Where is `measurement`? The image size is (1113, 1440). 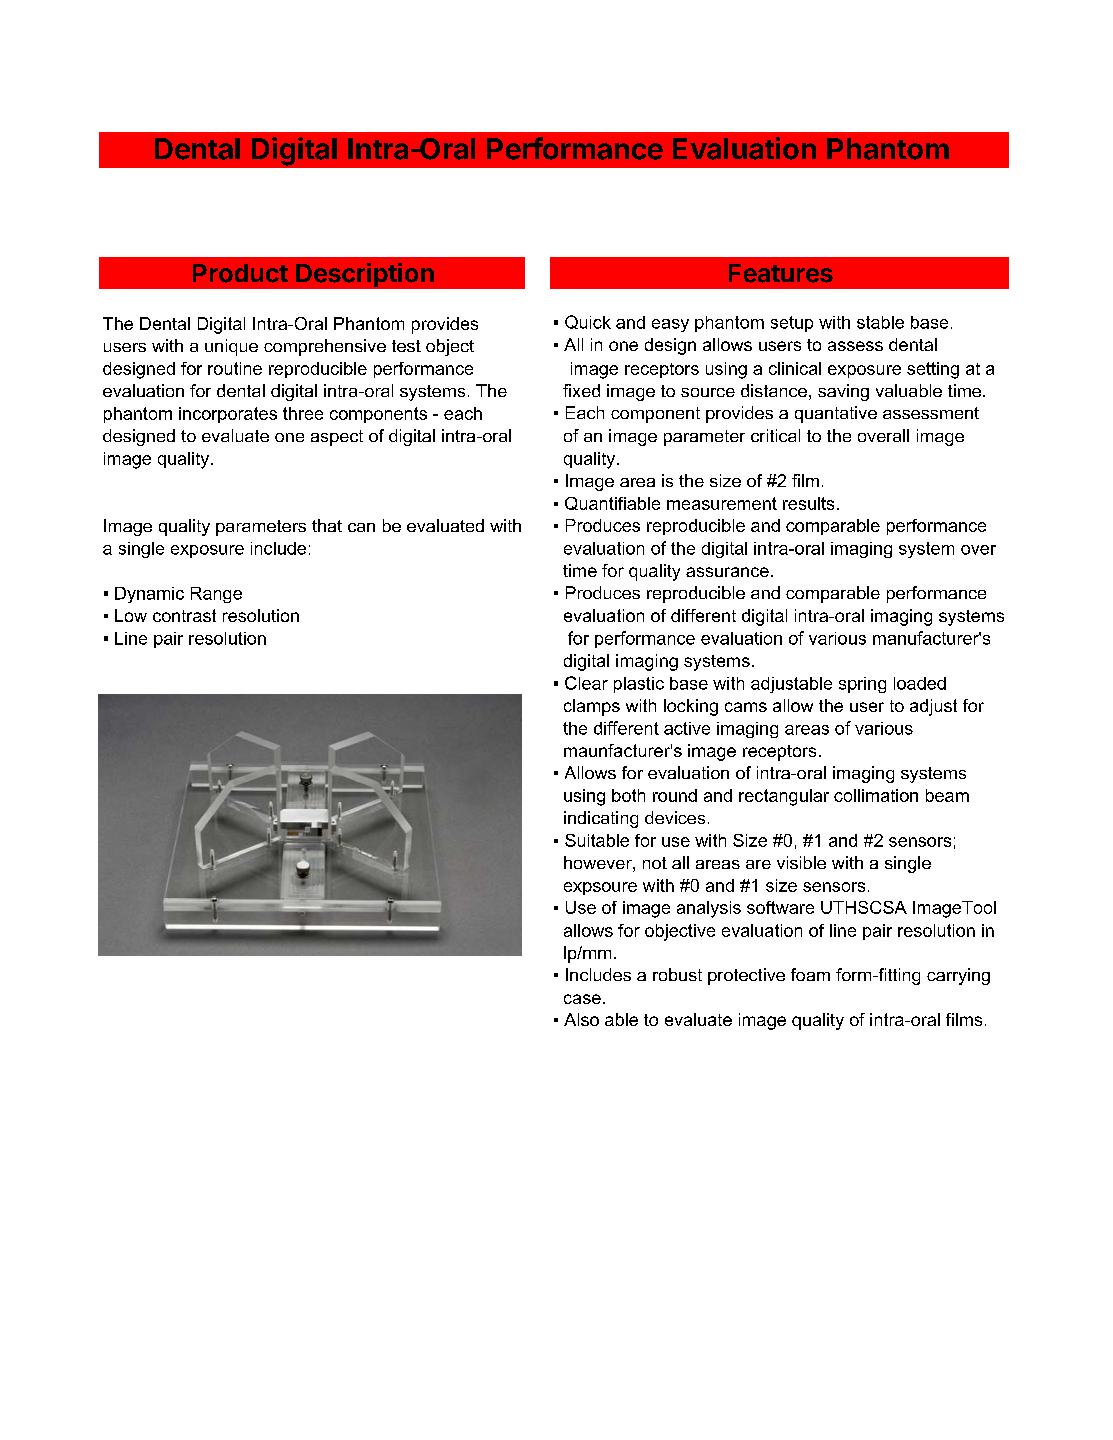 measurement is located at coordinates (722, 503).
